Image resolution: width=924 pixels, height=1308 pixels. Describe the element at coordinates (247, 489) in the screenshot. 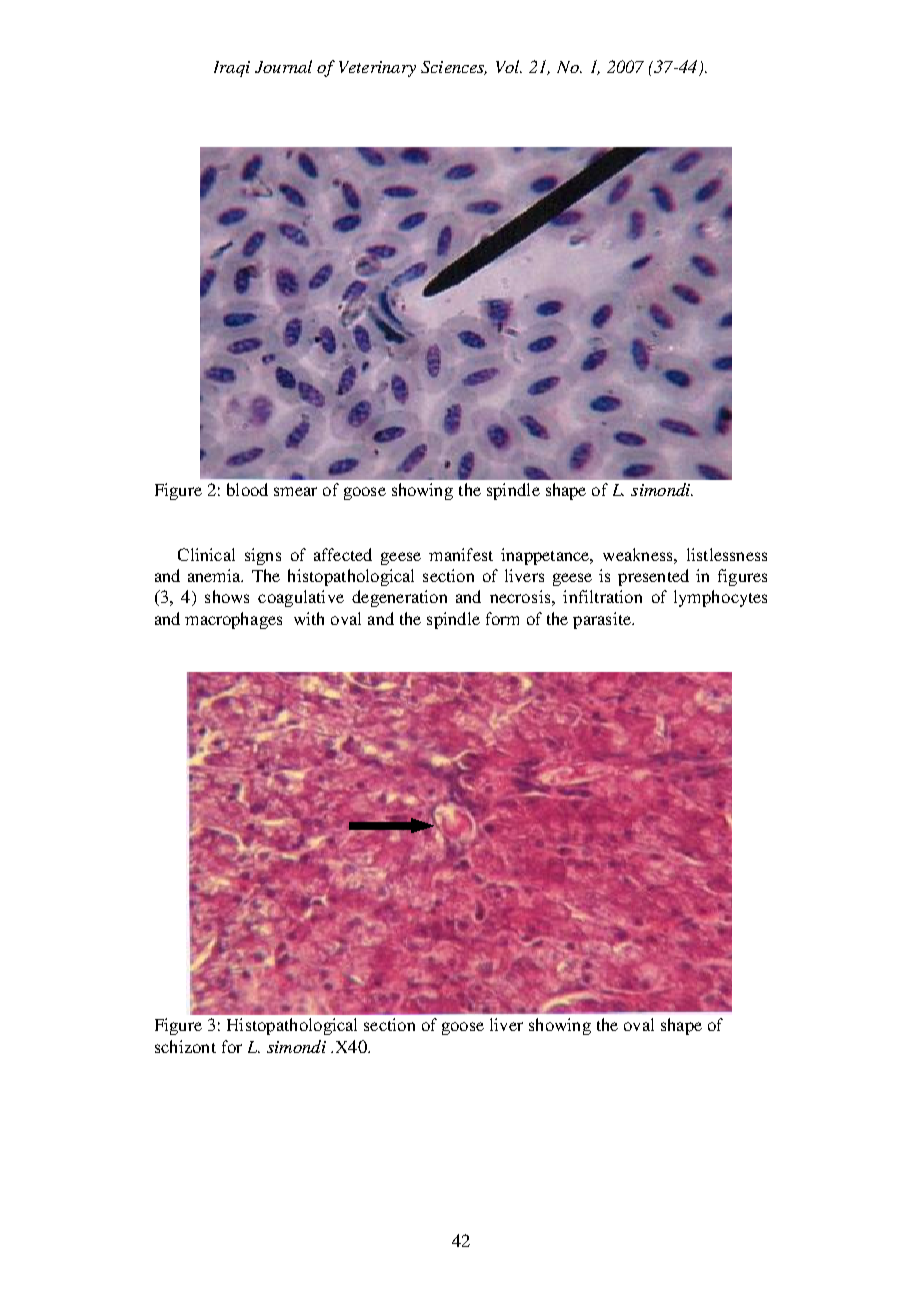

I see `blood` at that location.
